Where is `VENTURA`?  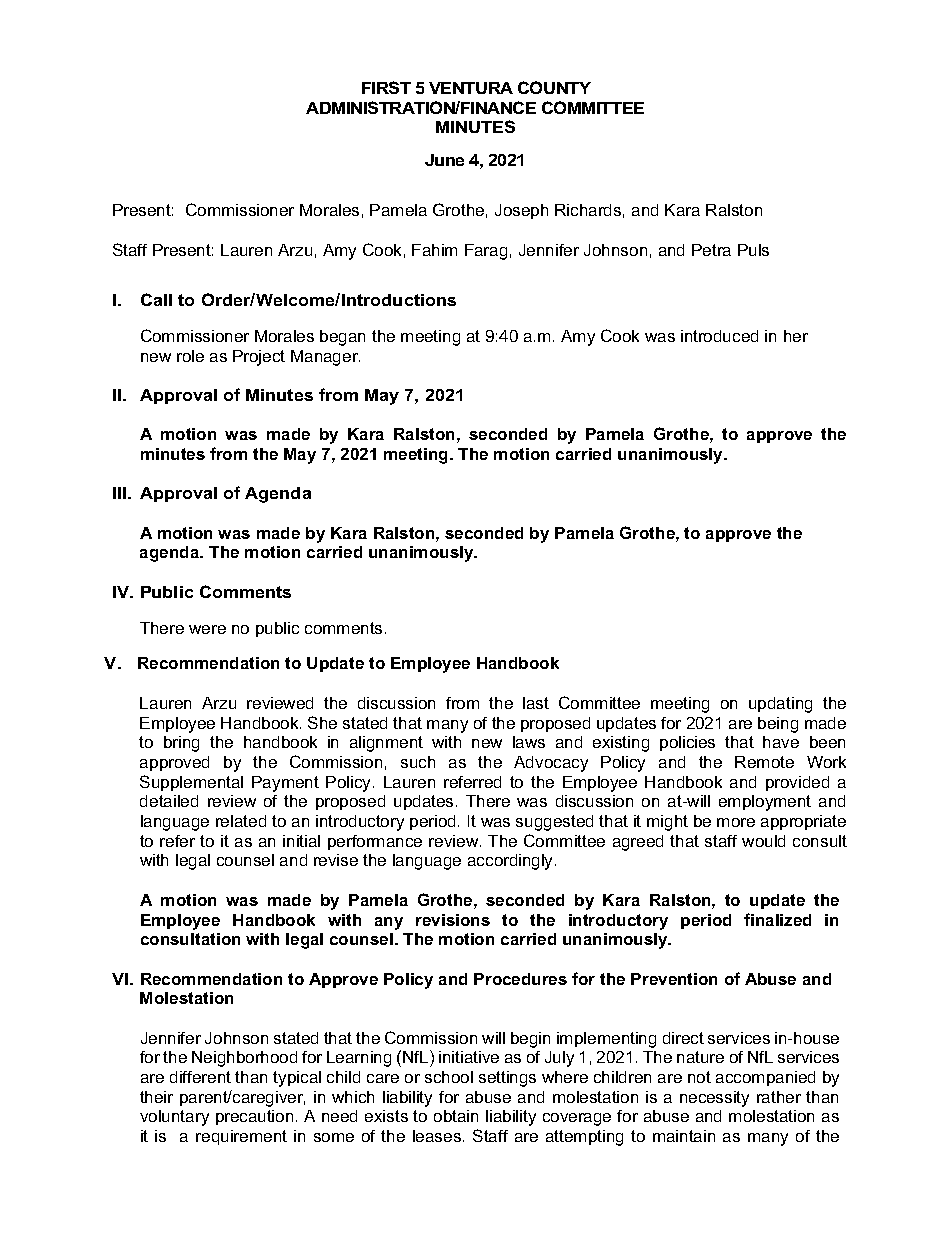 VENTURA is located at coordinates (471, 88).
